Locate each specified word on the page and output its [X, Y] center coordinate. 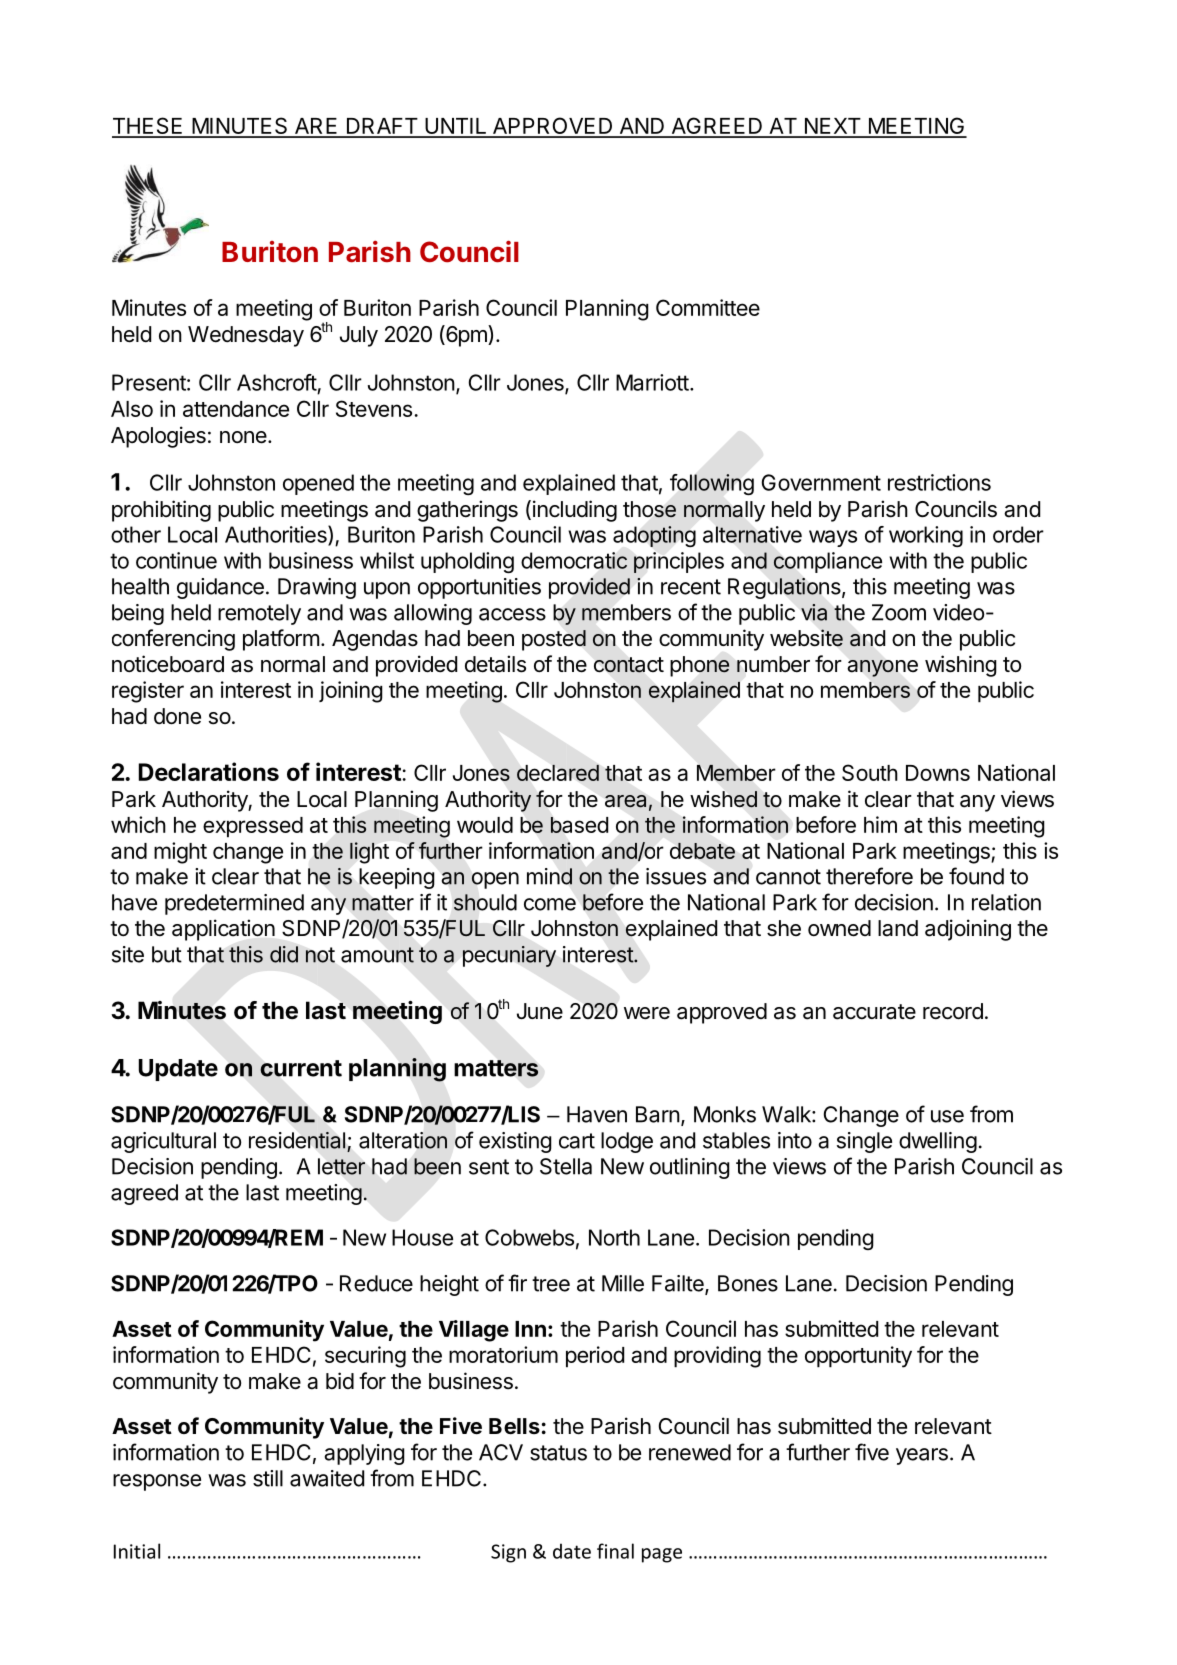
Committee [708, 307]
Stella [566, 1166]
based [579, 825]
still [268, 1478]
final [615, 1551]
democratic [574, 560]
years [922, 1456]
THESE [148, 127]
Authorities [277, 535]
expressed [253, 827]
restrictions [939, 482]
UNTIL [456, 127]
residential [297, 1140]
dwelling [938, 1142]
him [880, 824]
